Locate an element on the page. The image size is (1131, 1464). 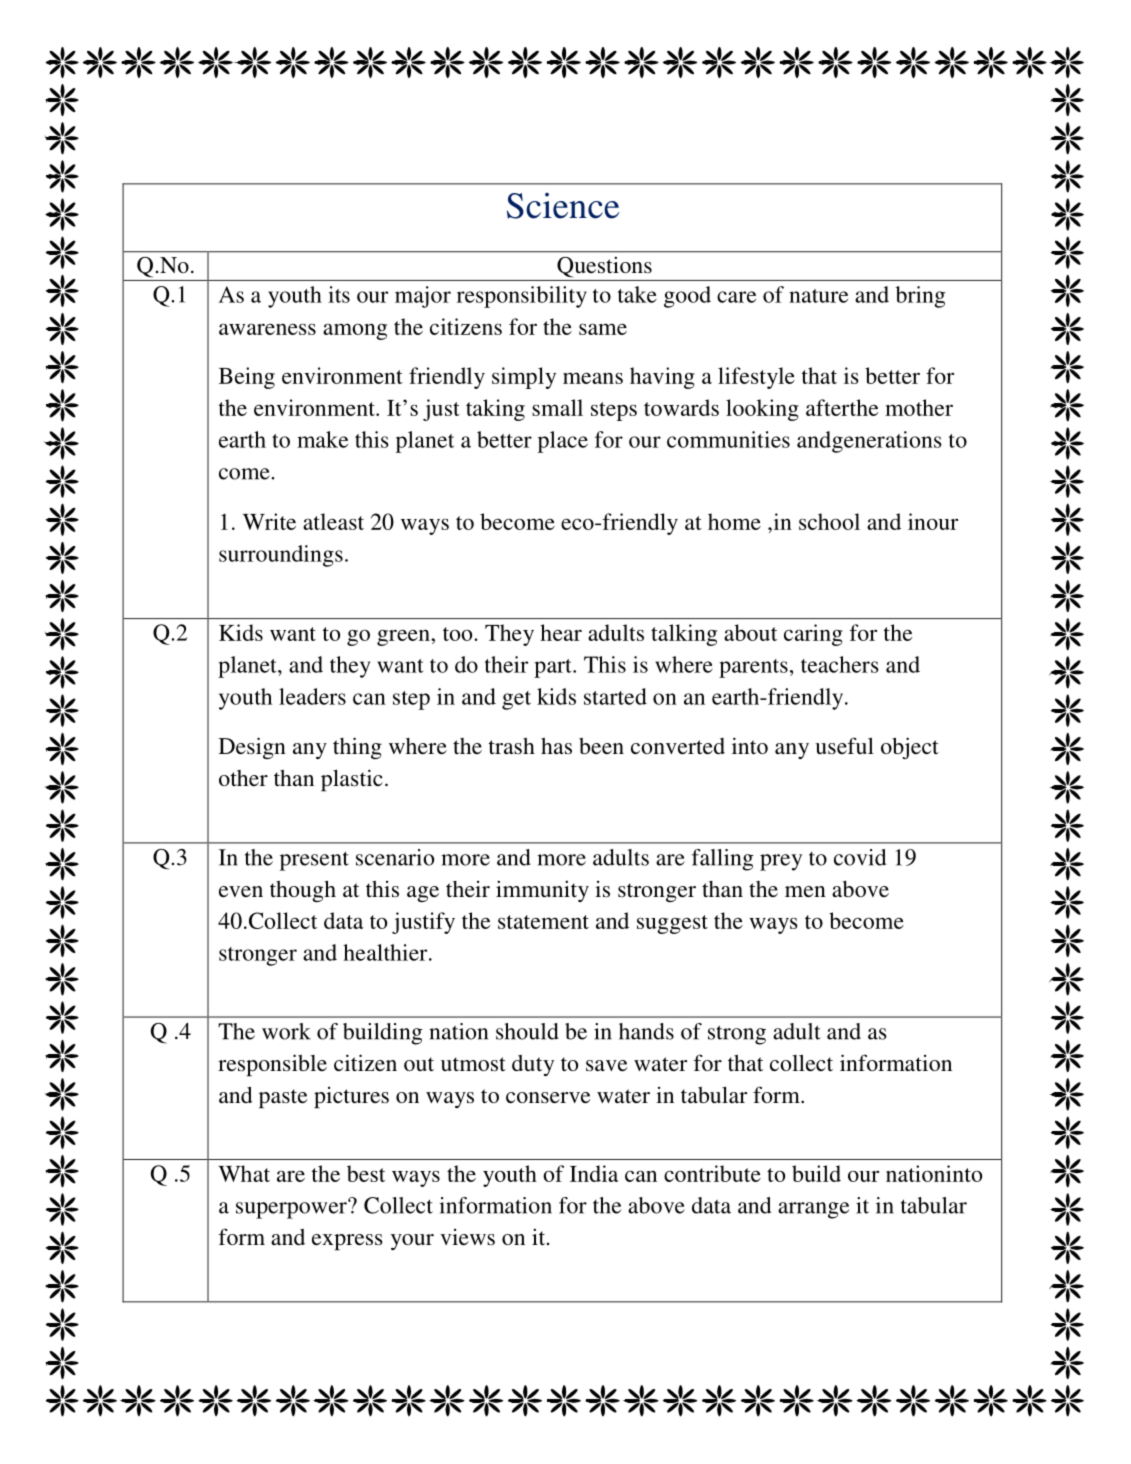
Science is located at coordinates (563, 206).
